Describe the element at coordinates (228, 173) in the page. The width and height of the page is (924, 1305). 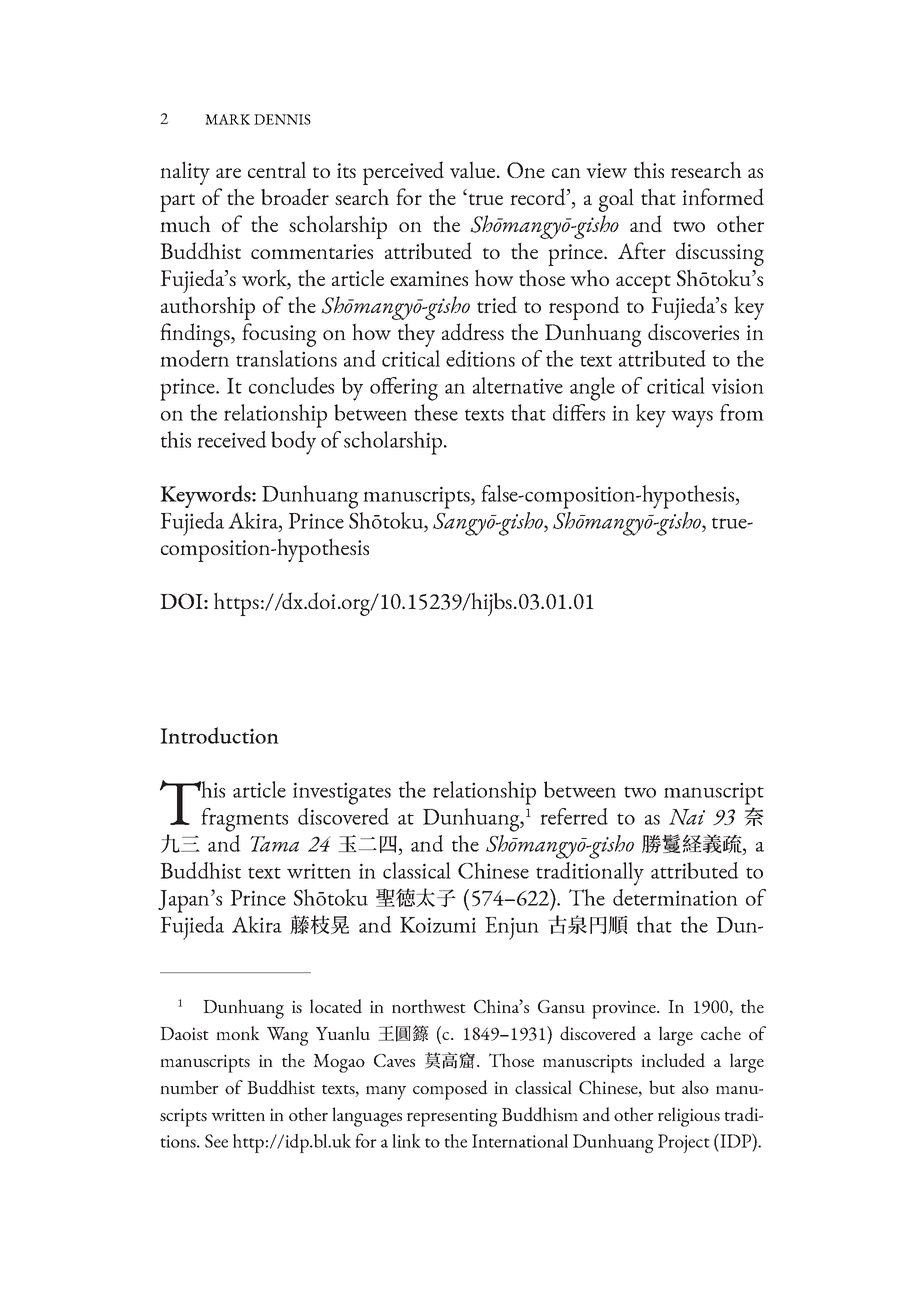
I see `are` at that location.
